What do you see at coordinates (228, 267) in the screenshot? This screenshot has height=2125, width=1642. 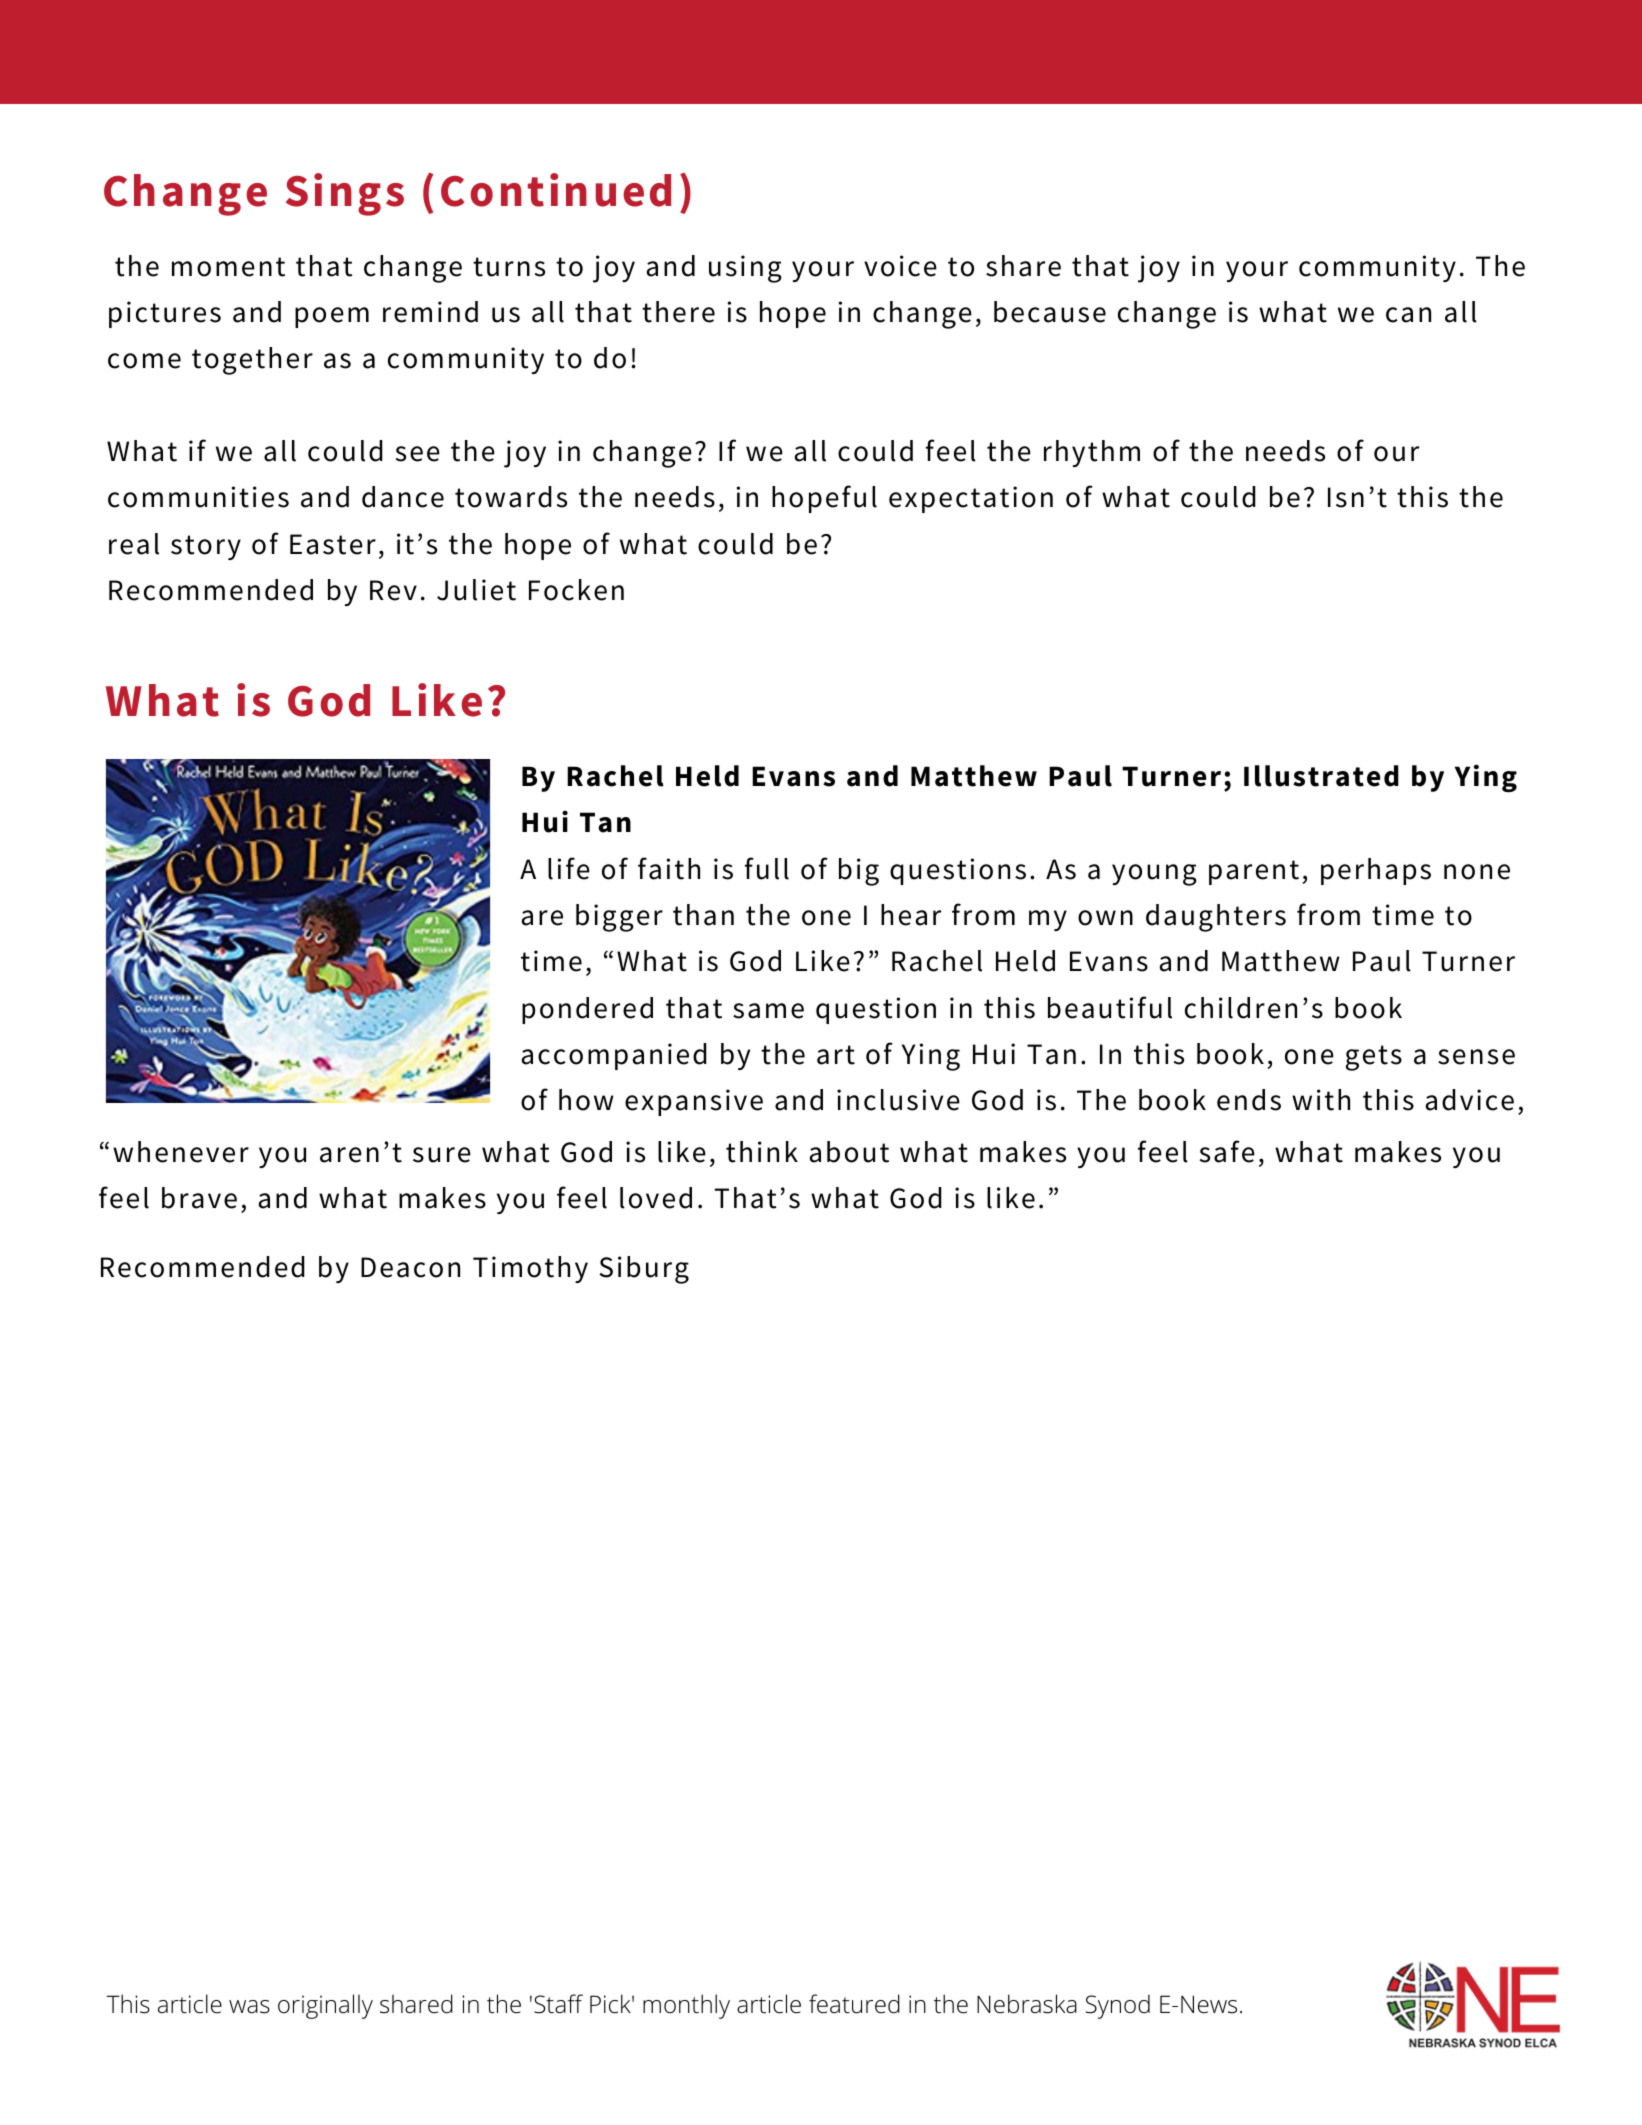 I see `moment` at bounding box center [228, 267].
